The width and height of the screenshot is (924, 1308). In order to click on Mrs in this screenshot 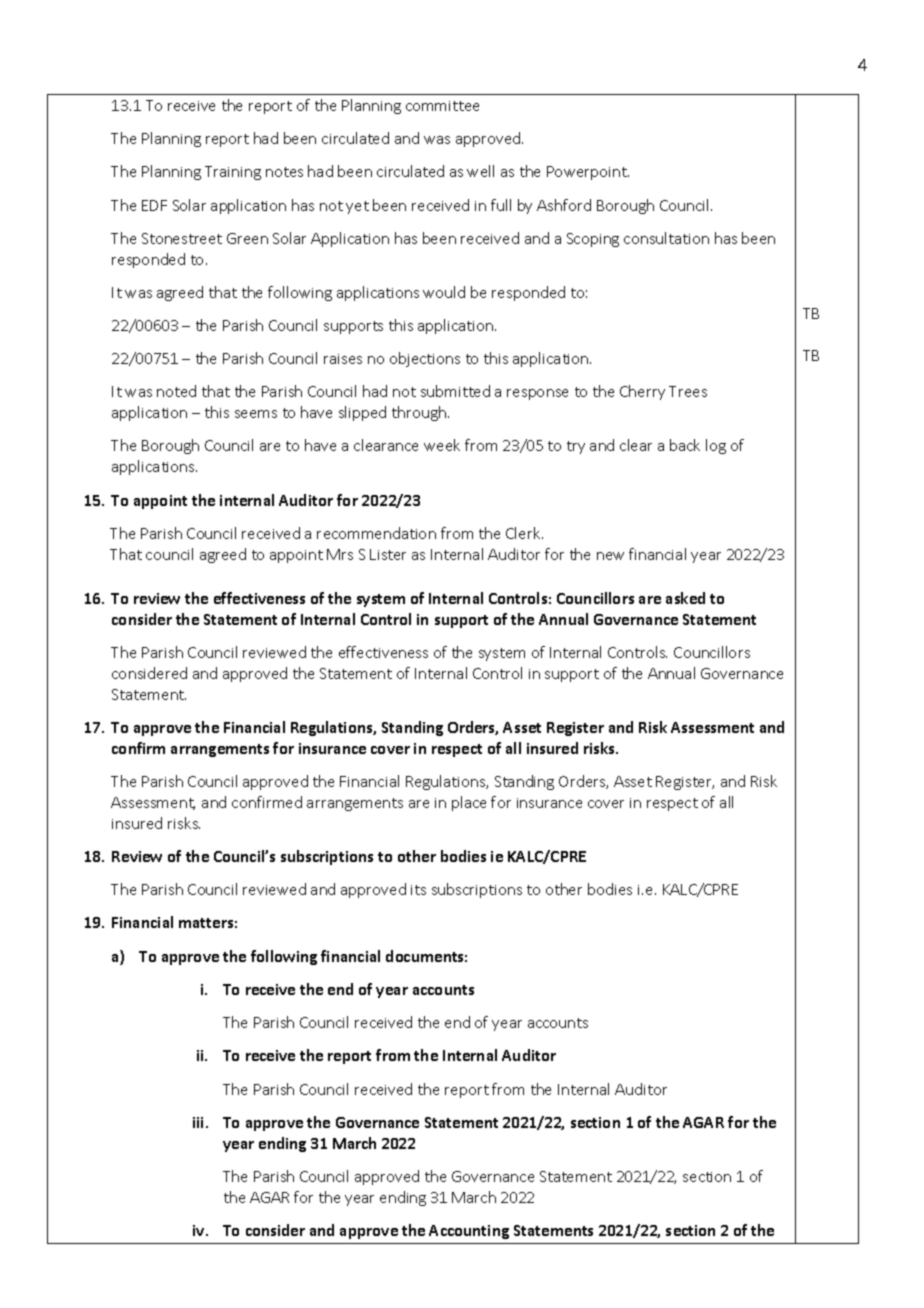, I will do `click(340, 554)`.
